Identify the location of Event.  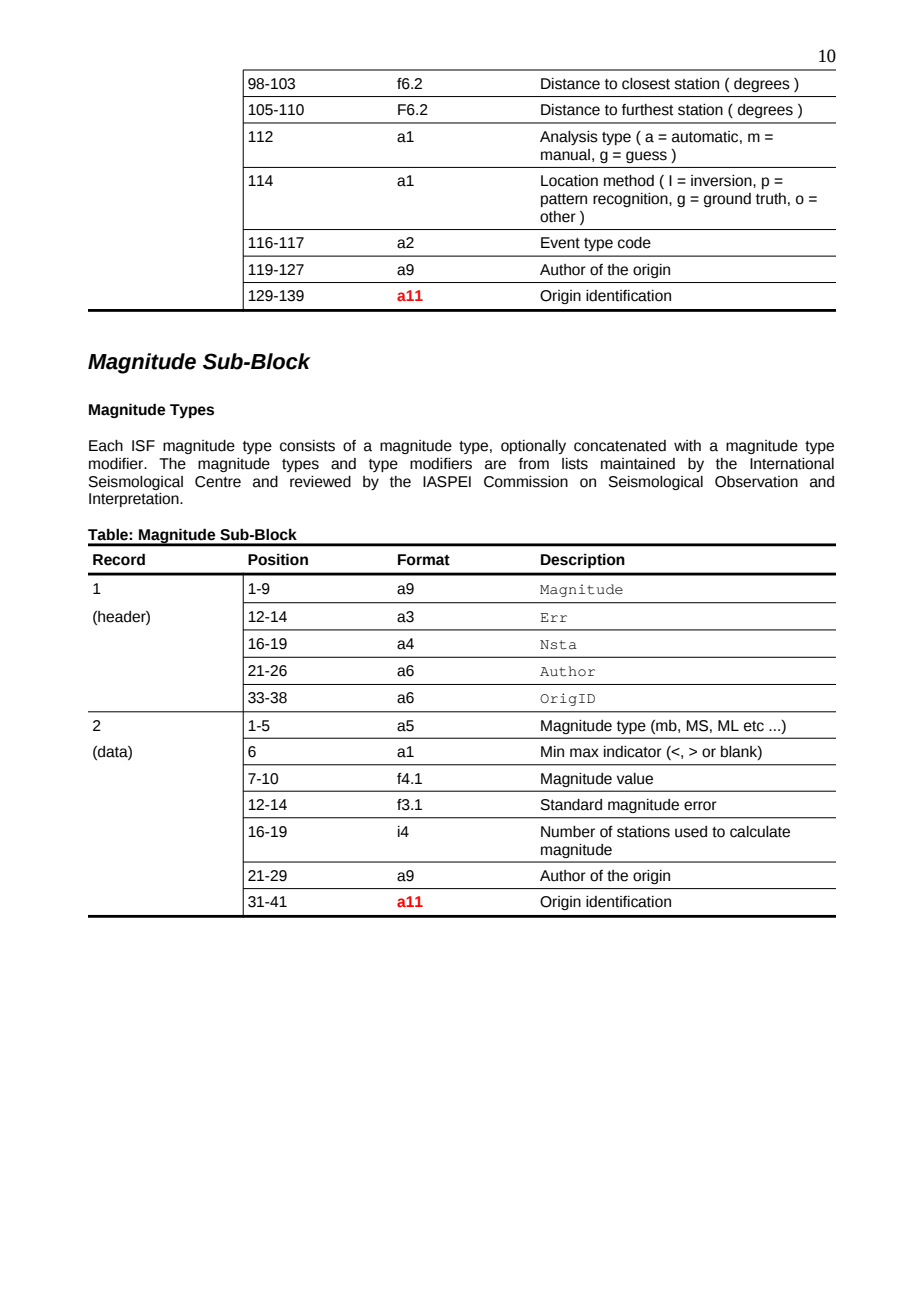
(560, 243).
